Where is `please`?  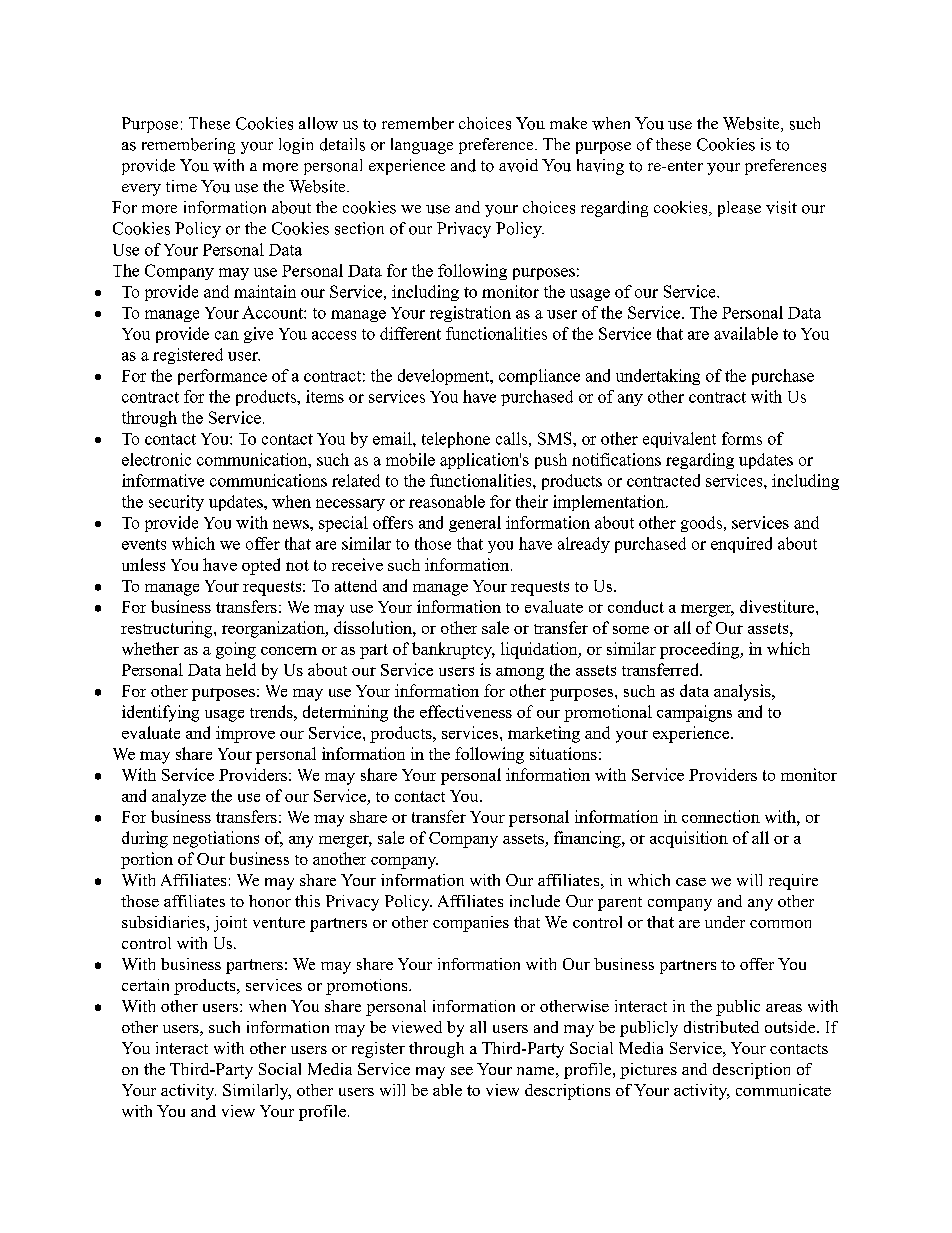 please is located at coordinates (739, 209).
